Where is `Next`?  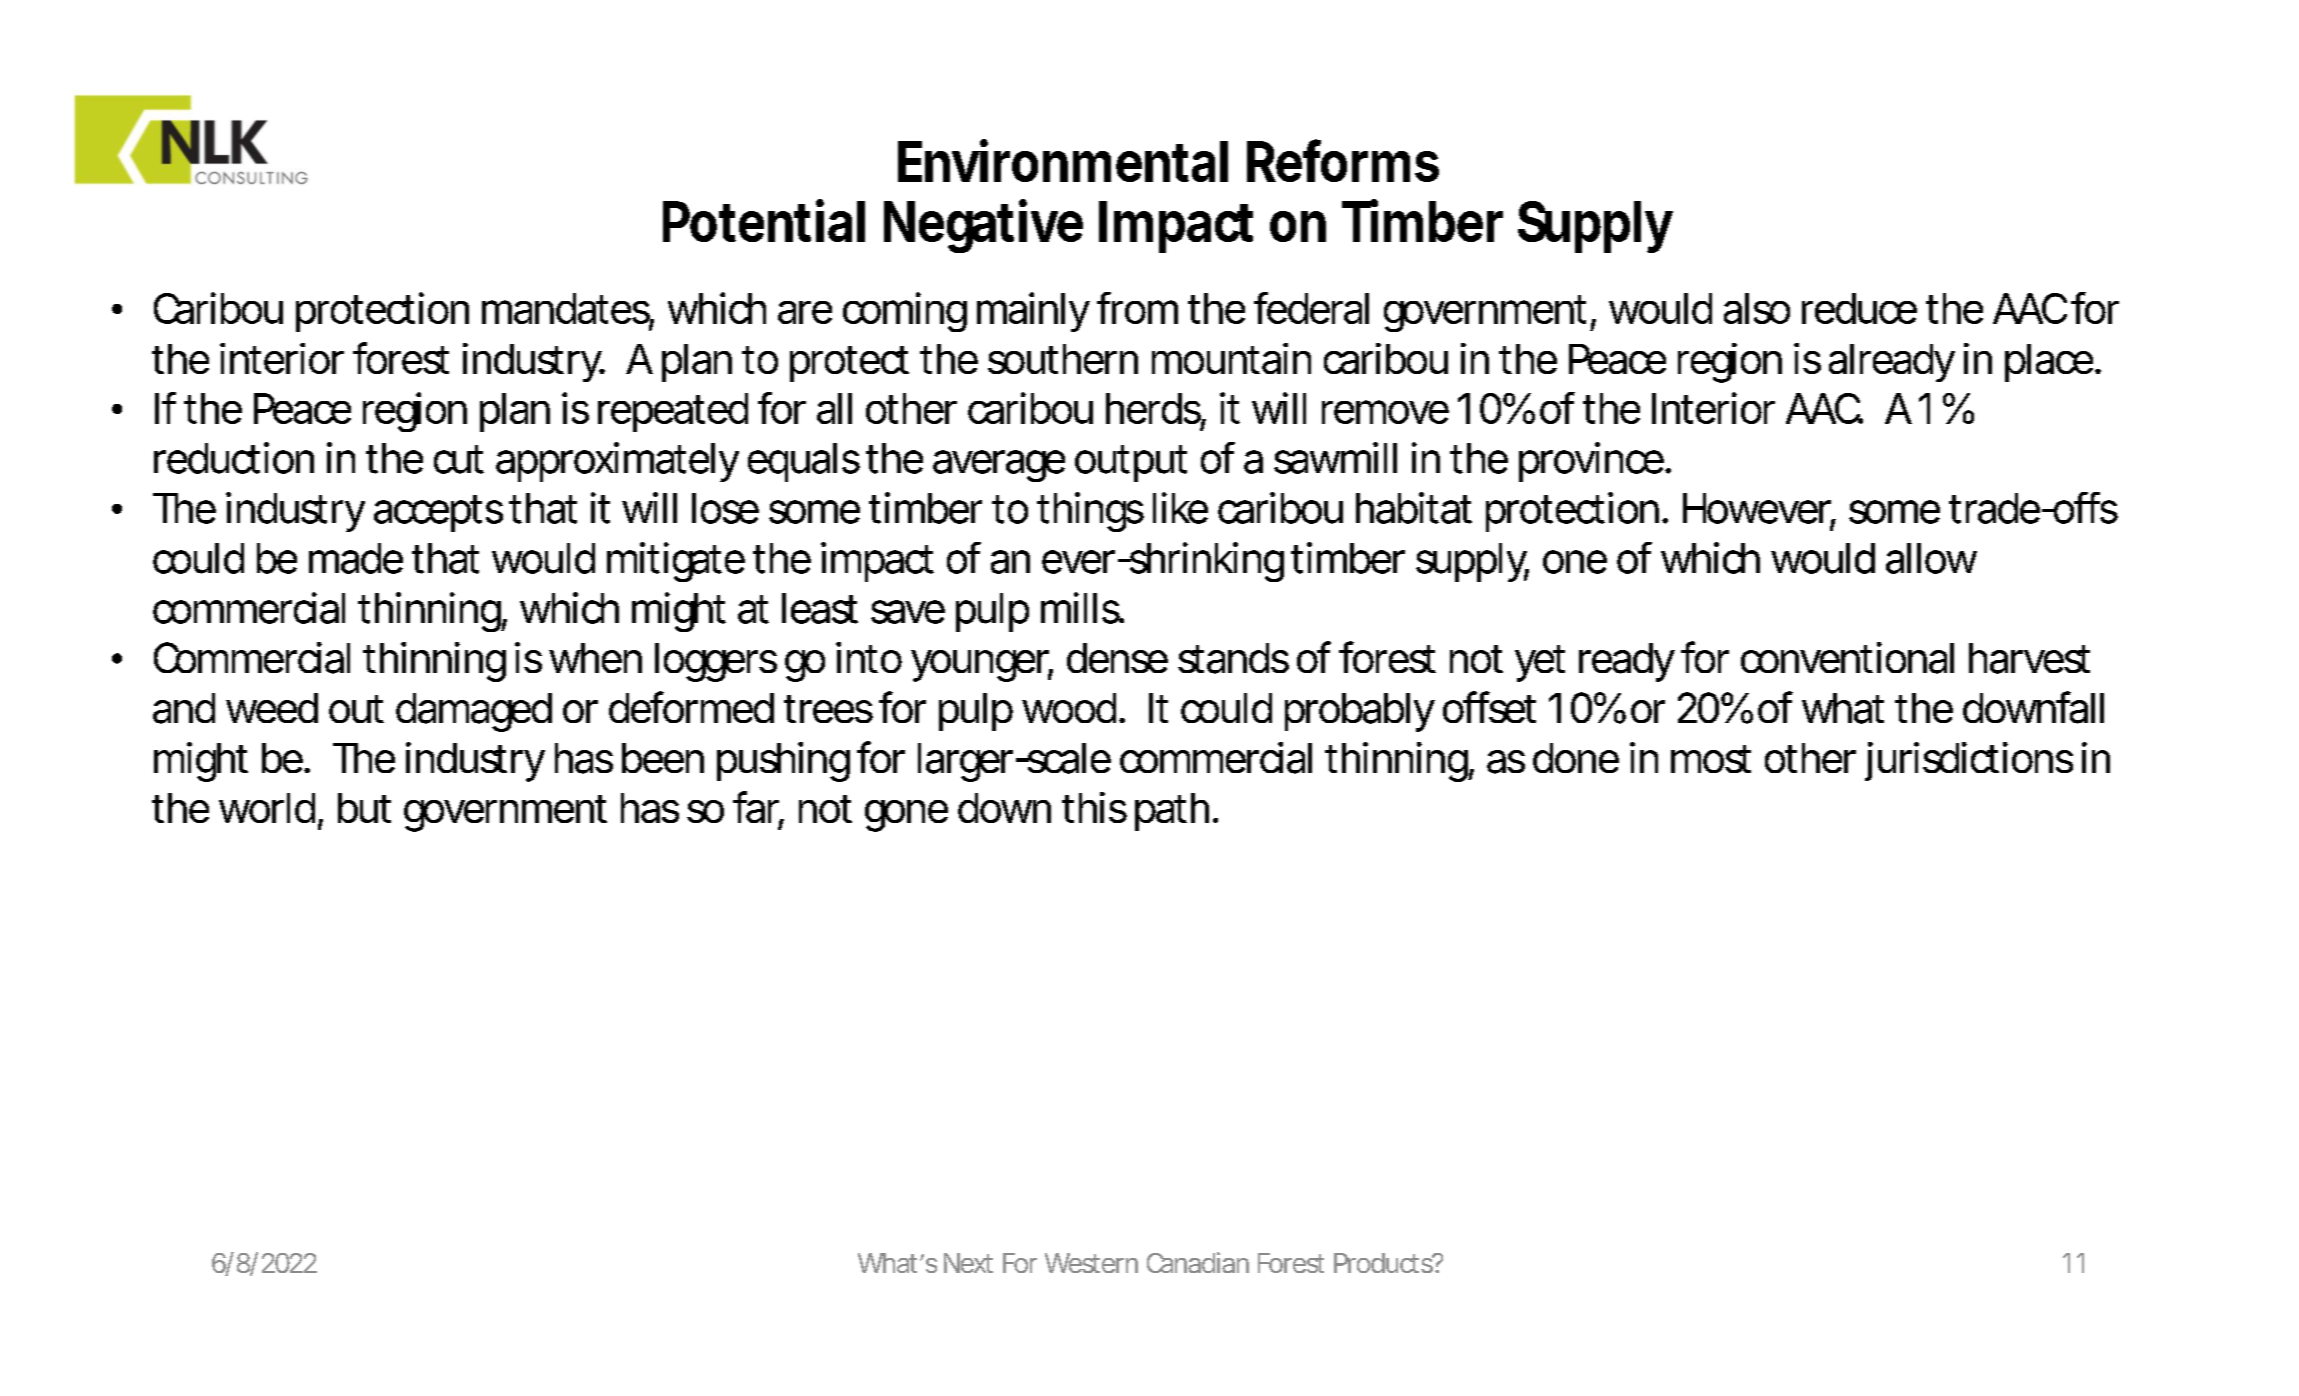 Next is located at coordinates (968, 1263).
